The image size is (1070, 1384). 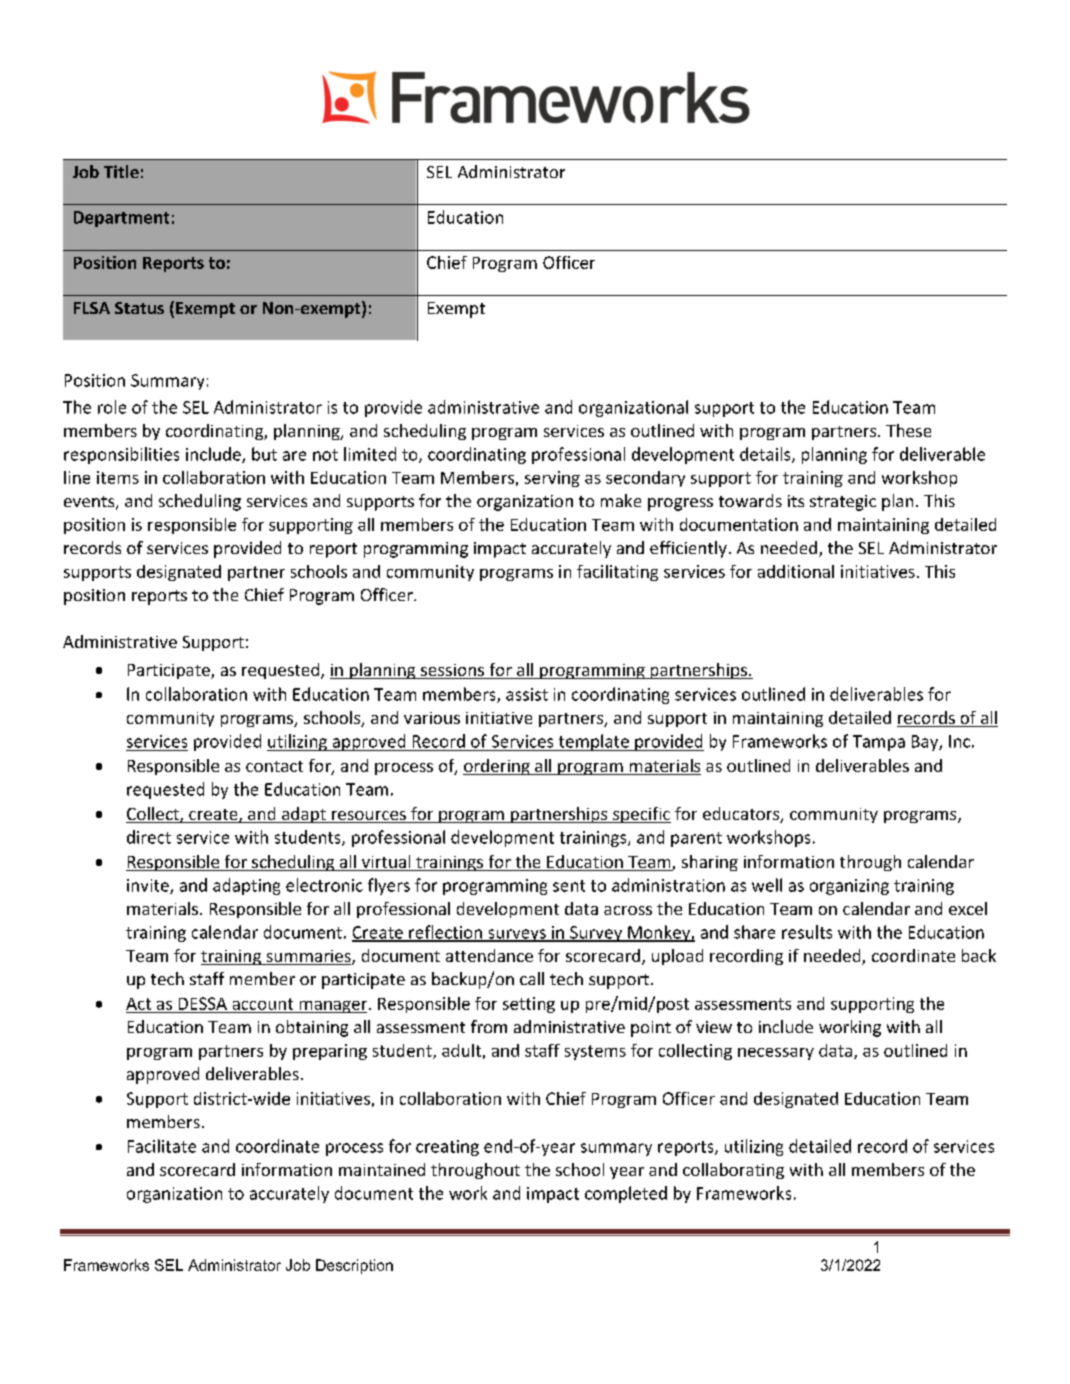 What do you see at coordinates (121, 171) in the screenshot?
I see `Title` at bounding box center [121, 171].
